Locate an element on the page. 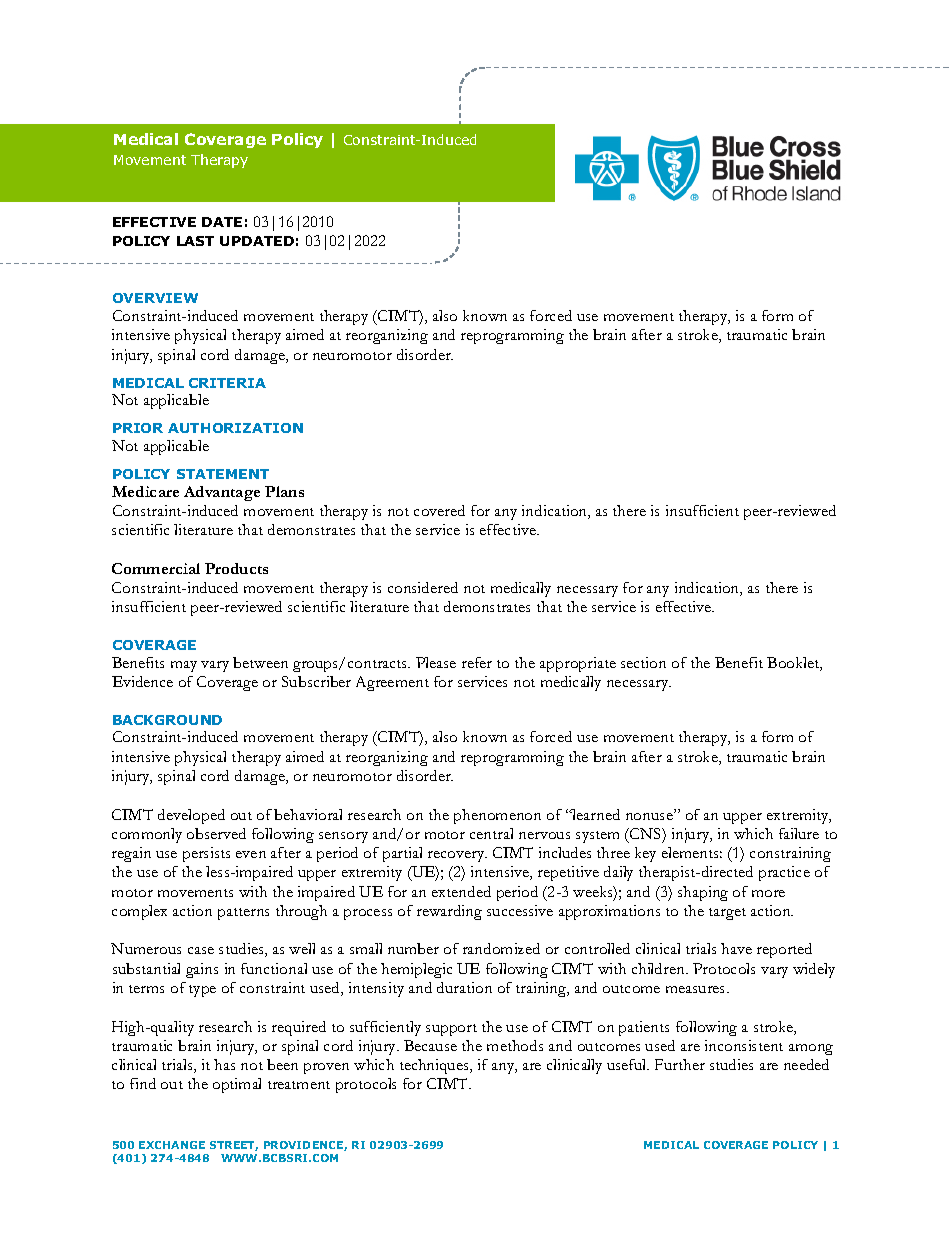 The image size is (952, 1233). CRITERIA is located at coordinates (227, 383).
